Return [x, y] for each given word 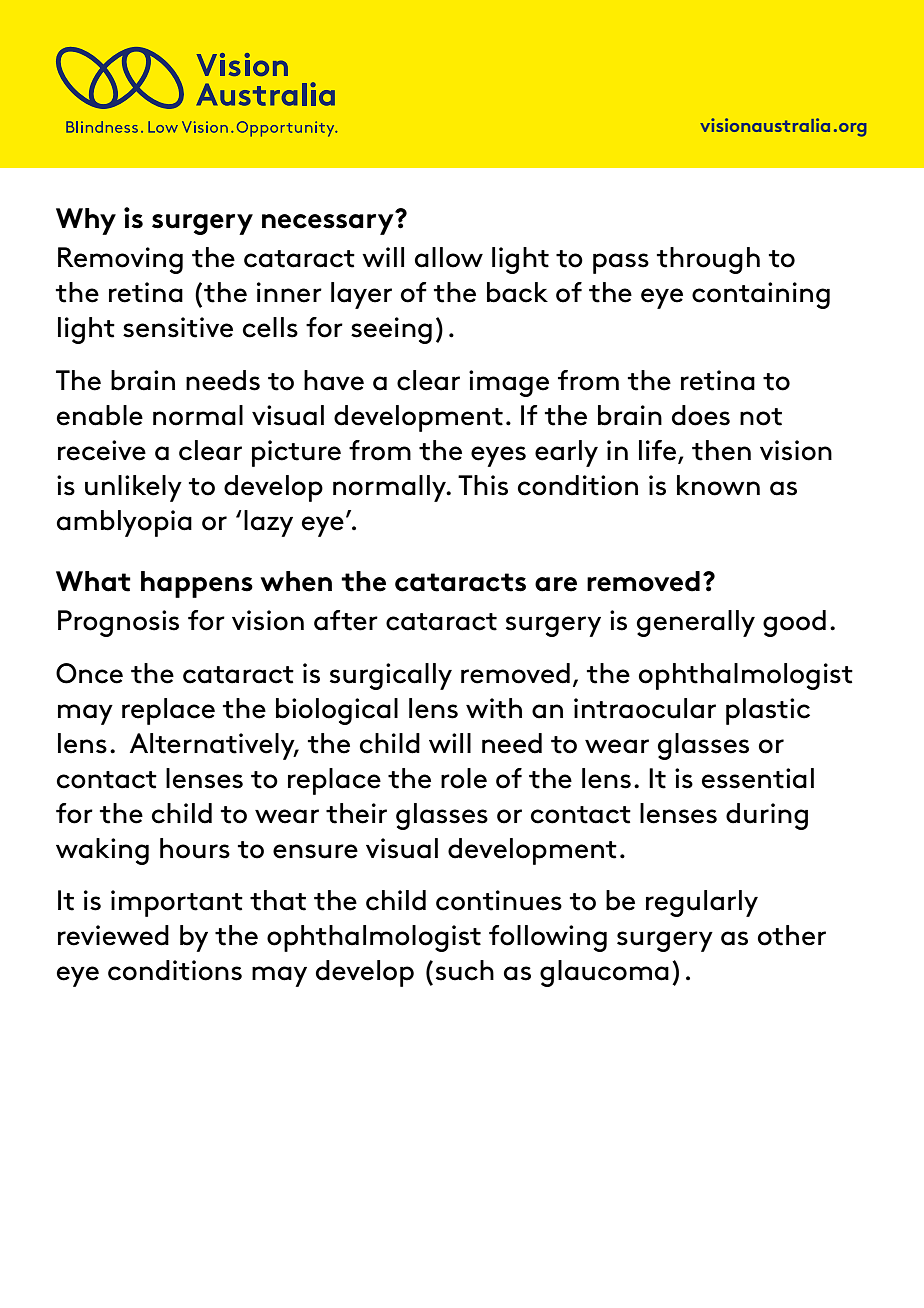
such [465, 970]
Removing [120, 260]
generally [696, 623]
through [708, 260]
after [346, 620]
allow [449, 257]
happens [197, 584]
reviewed [113, 935]
